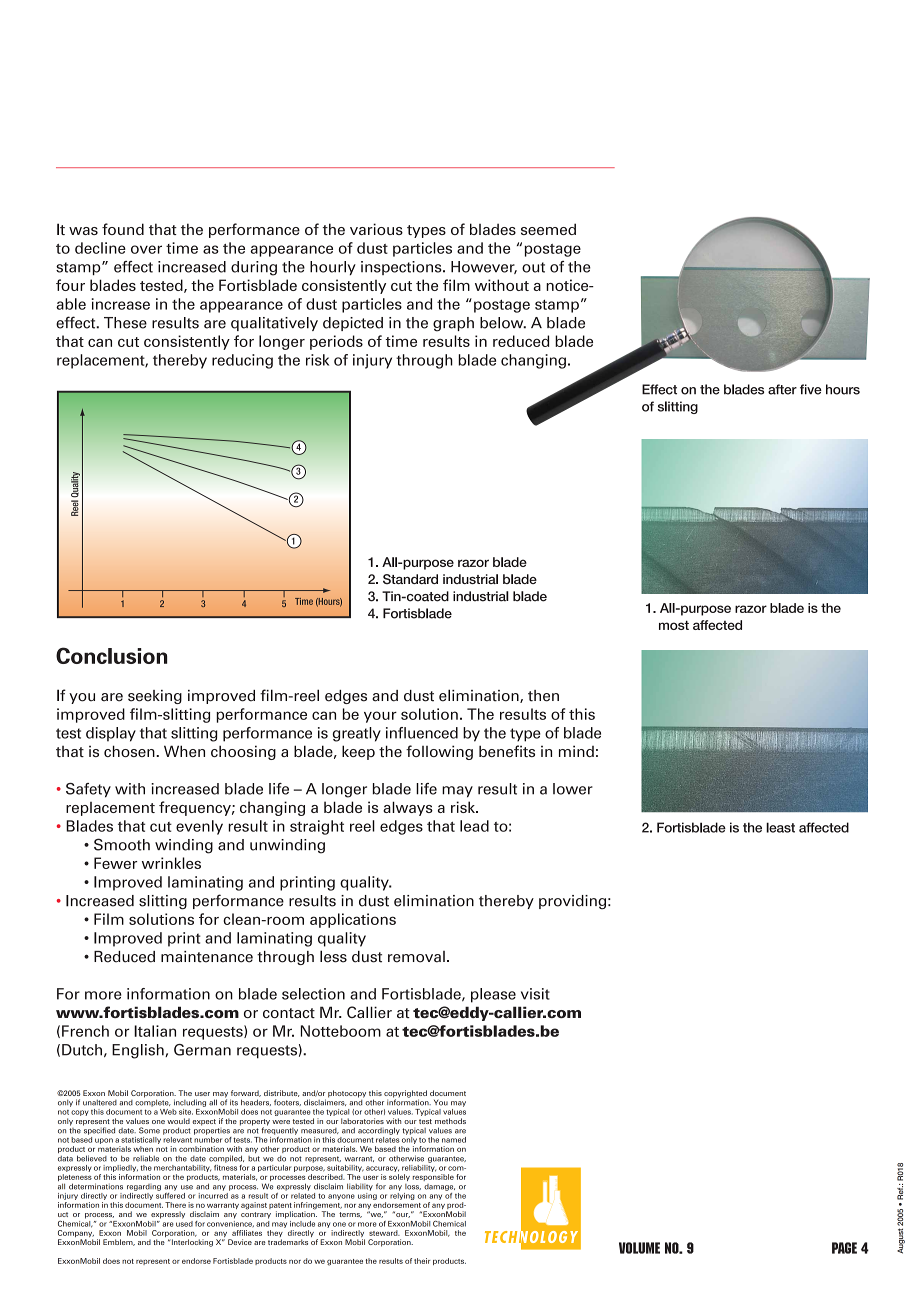  I want to click on please, so click(493, 995).
